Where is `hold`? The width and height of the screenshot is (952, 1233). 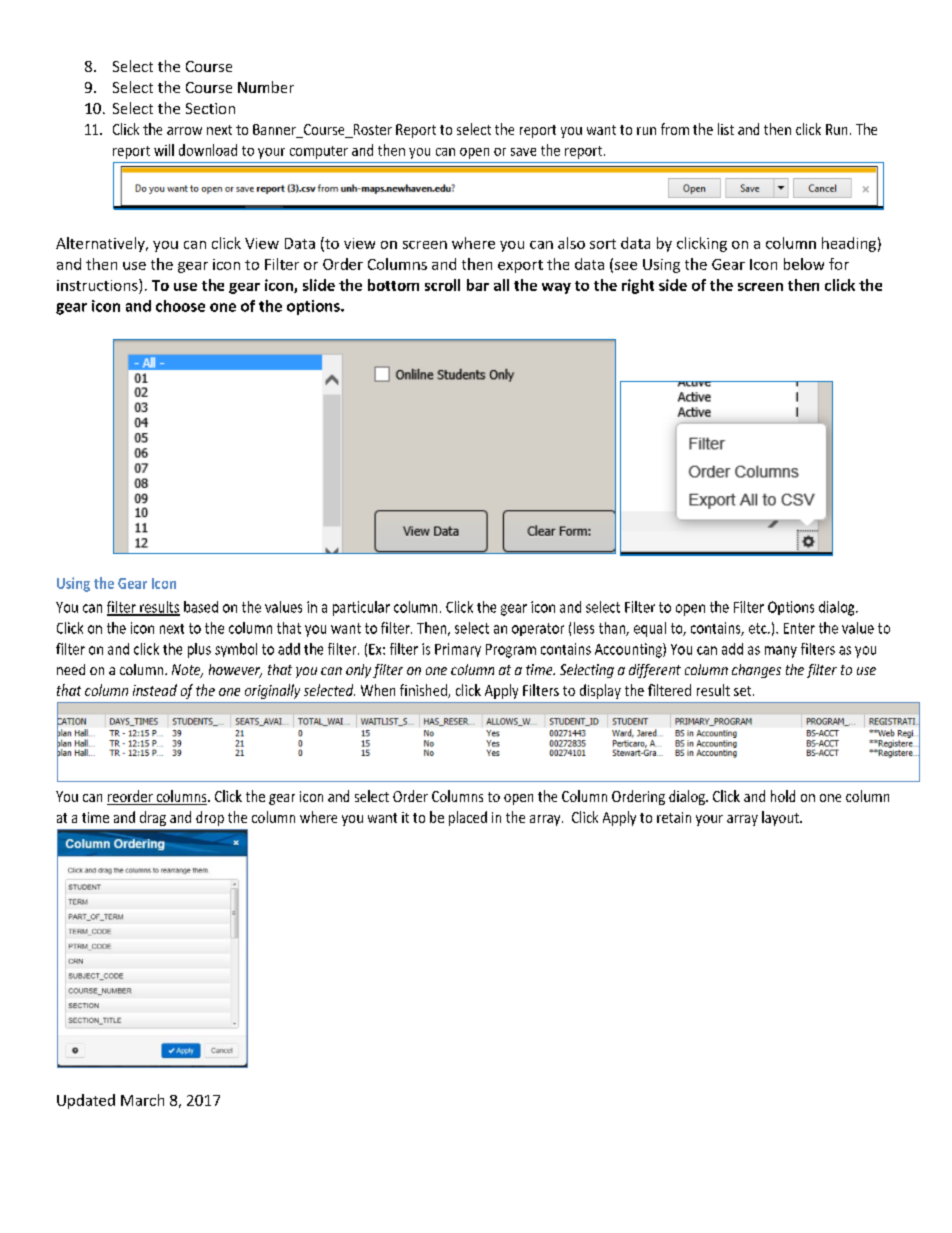
hold is located at coordinates (783, 796).
